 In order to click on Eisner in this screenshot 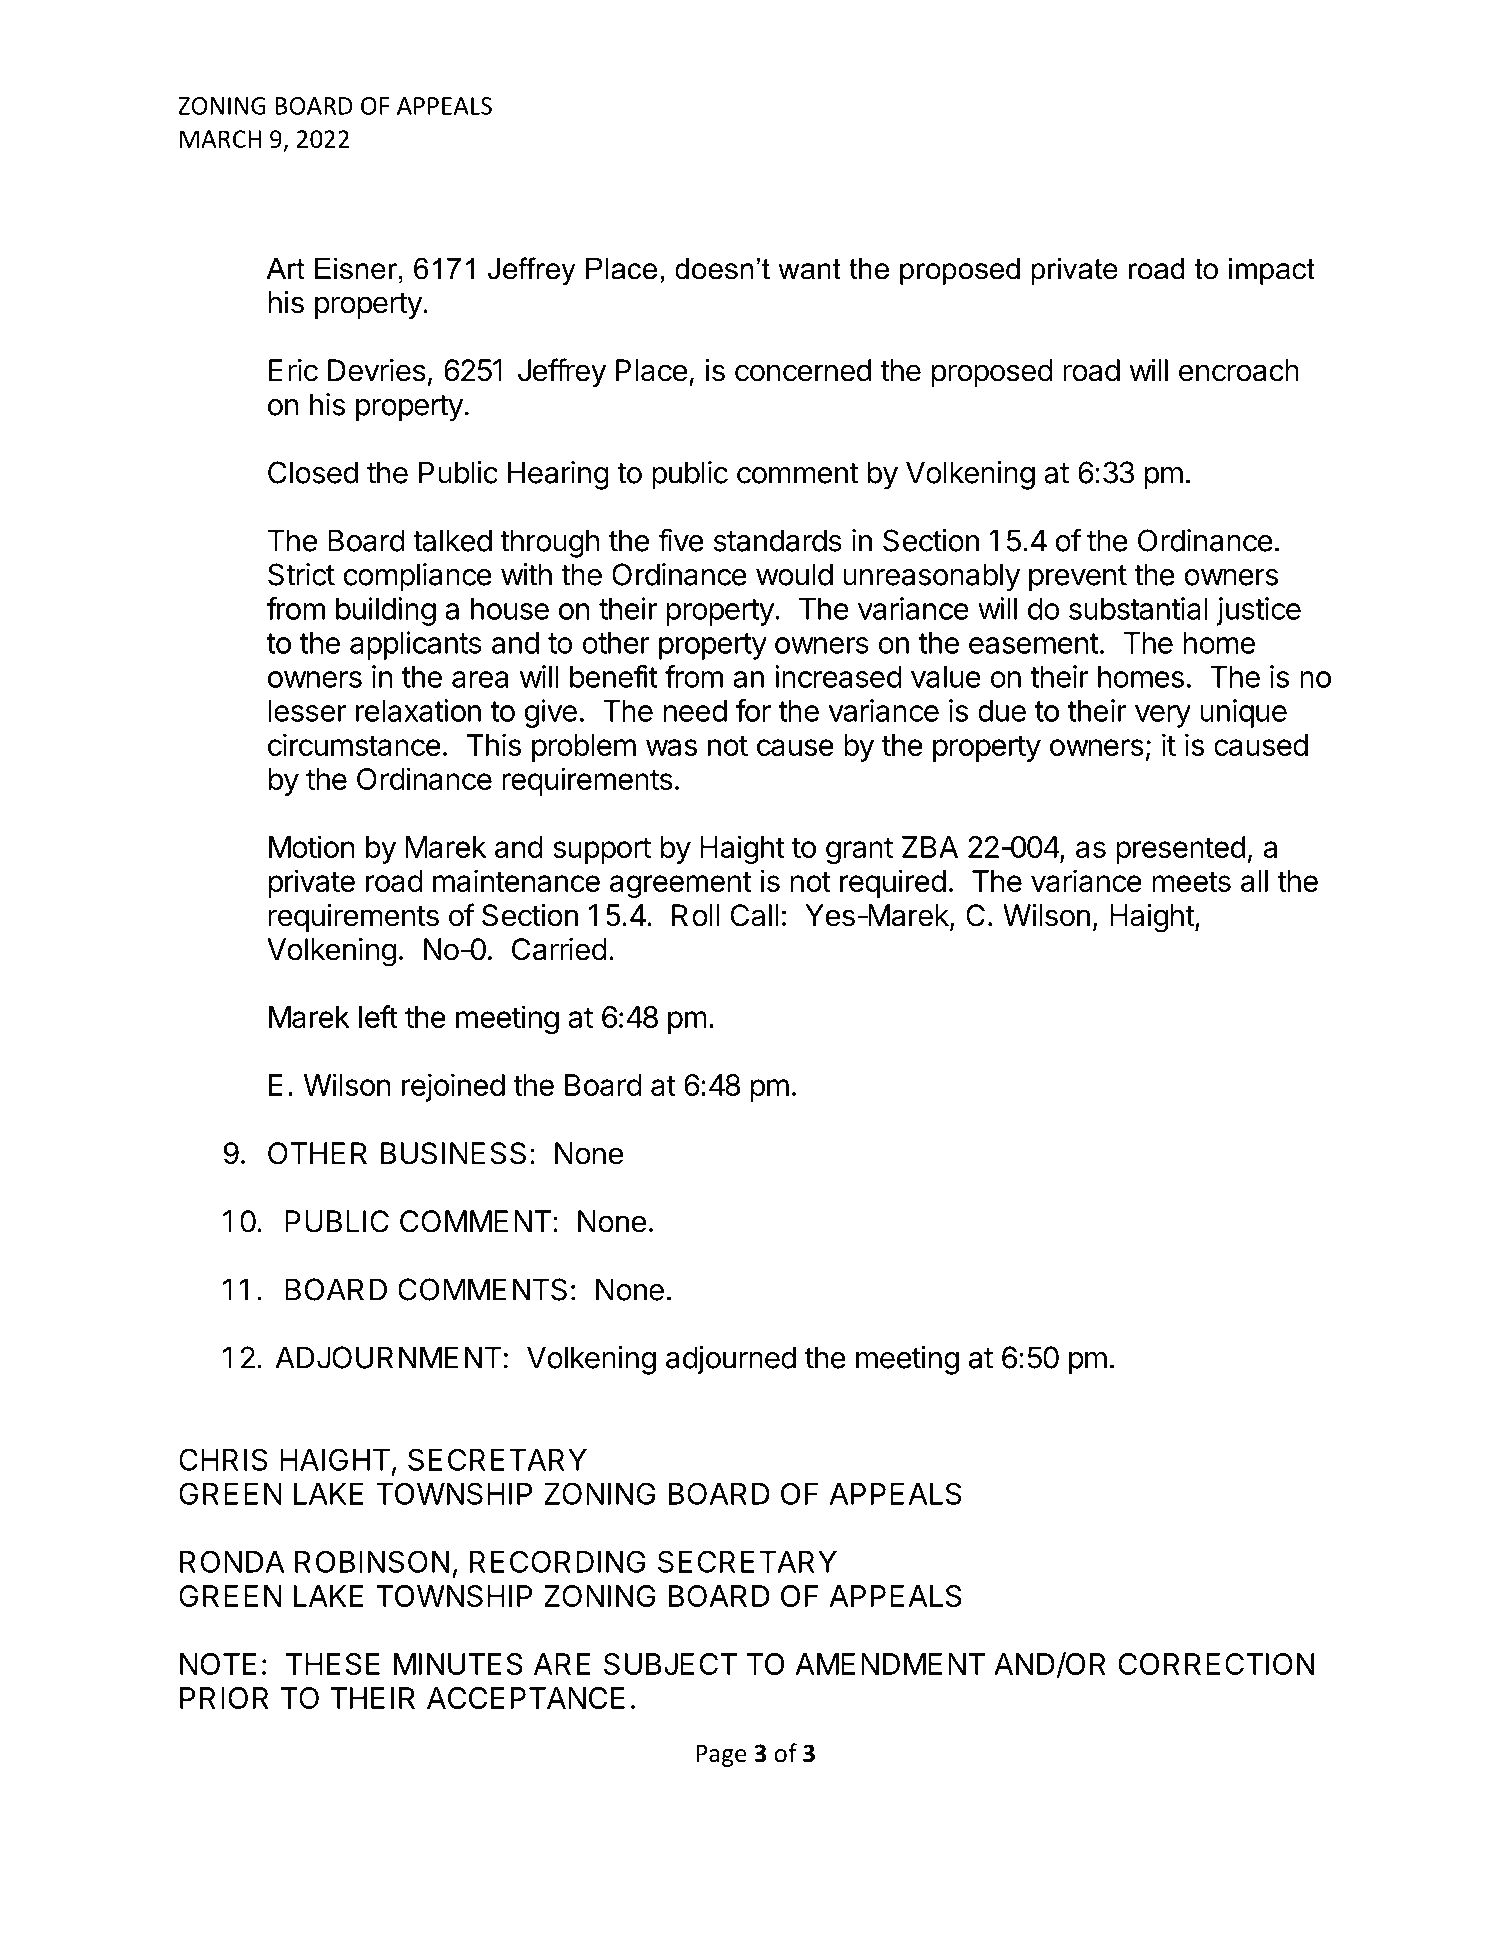, I will do `click(357, 269)`.
